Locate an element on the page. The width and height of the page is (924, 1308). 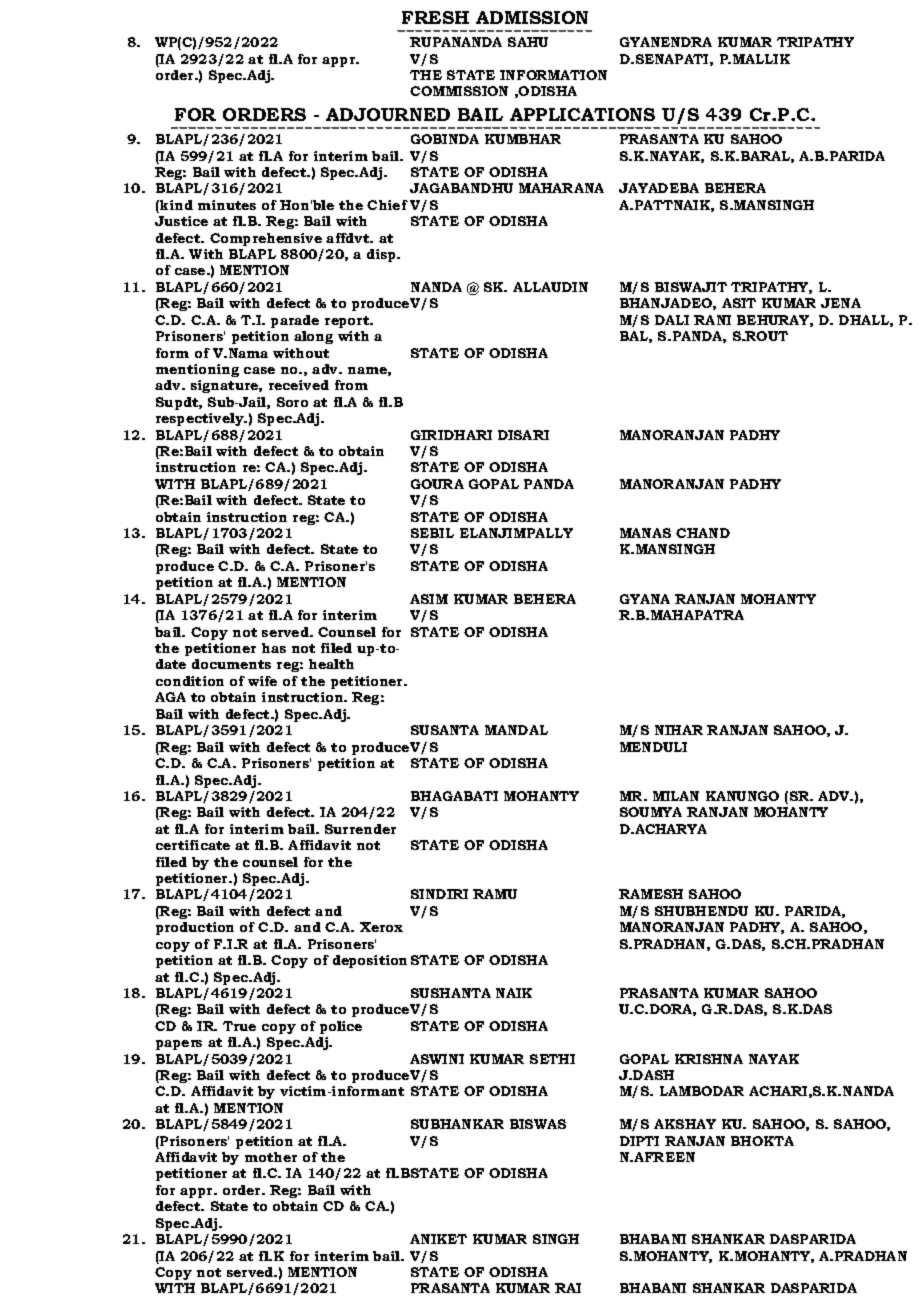
RAI is located at coordinates (568, 1288).
